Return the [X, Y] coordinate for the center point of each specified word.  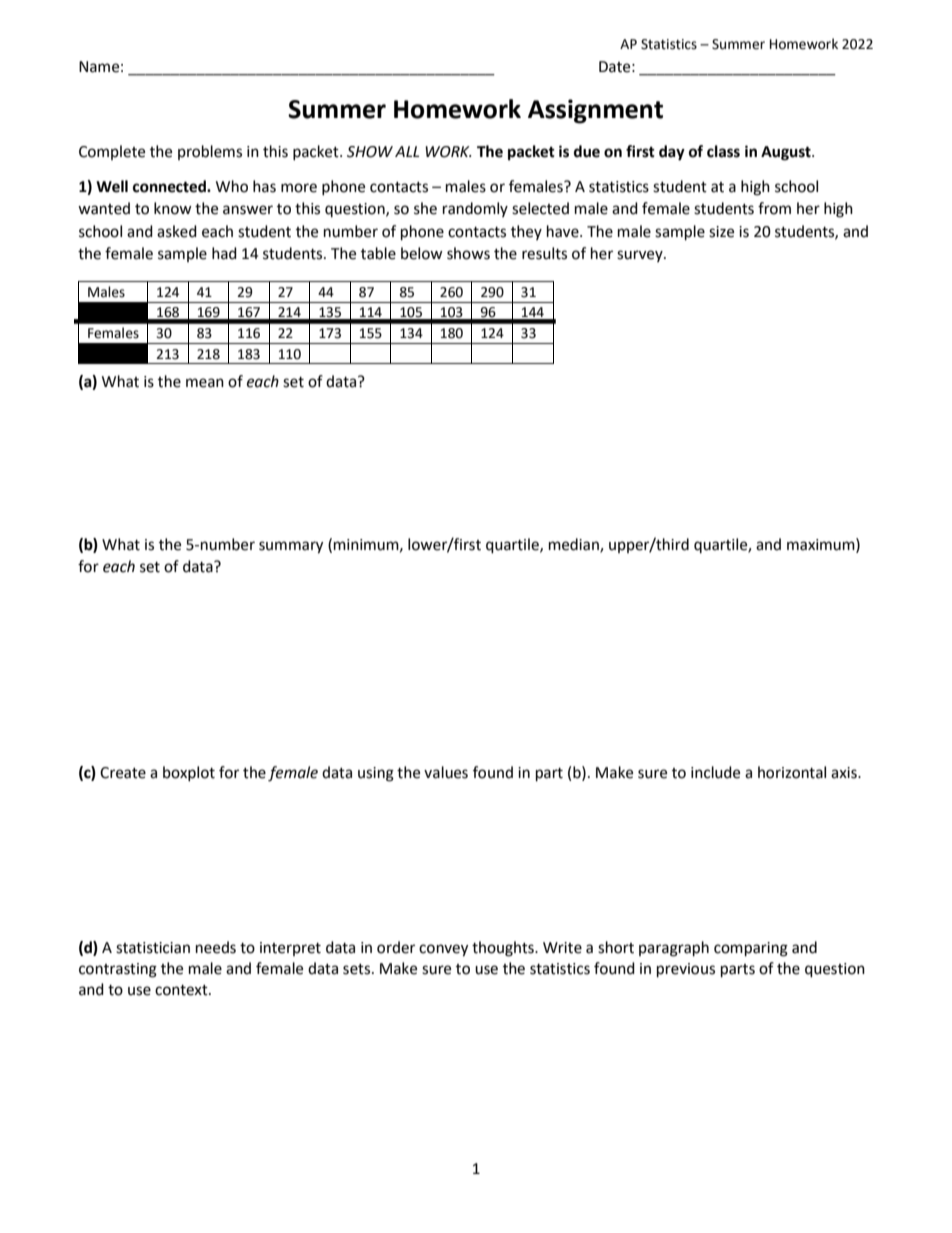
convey [443, 950]
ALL [407, 151]
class [723, 151]
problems [210, 152]
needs [216, 947]
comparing [751, 949]
